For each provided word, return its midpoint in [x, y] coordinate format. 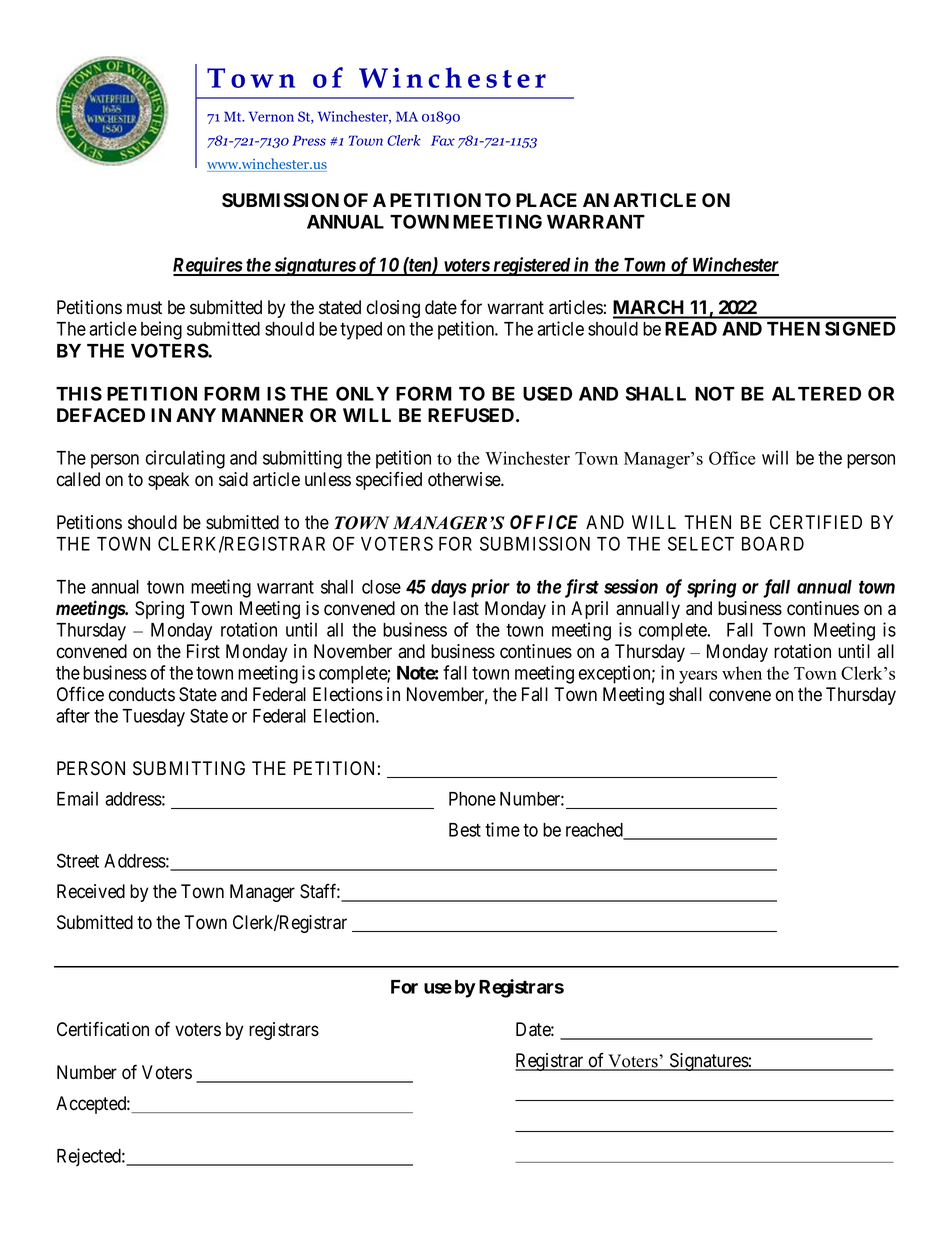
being [161, 330]
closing [393, 309]
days [449, 589]
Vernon [271, 116]
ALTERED [816, 394]
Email [77, 798]
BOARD [773, 543]
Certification [103, 1029]
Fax [443, 140]
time [502, 829]
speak [168, 481]
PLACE [546, 200]
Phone [472, 799]
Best [465, 830]
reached [595, 831]
